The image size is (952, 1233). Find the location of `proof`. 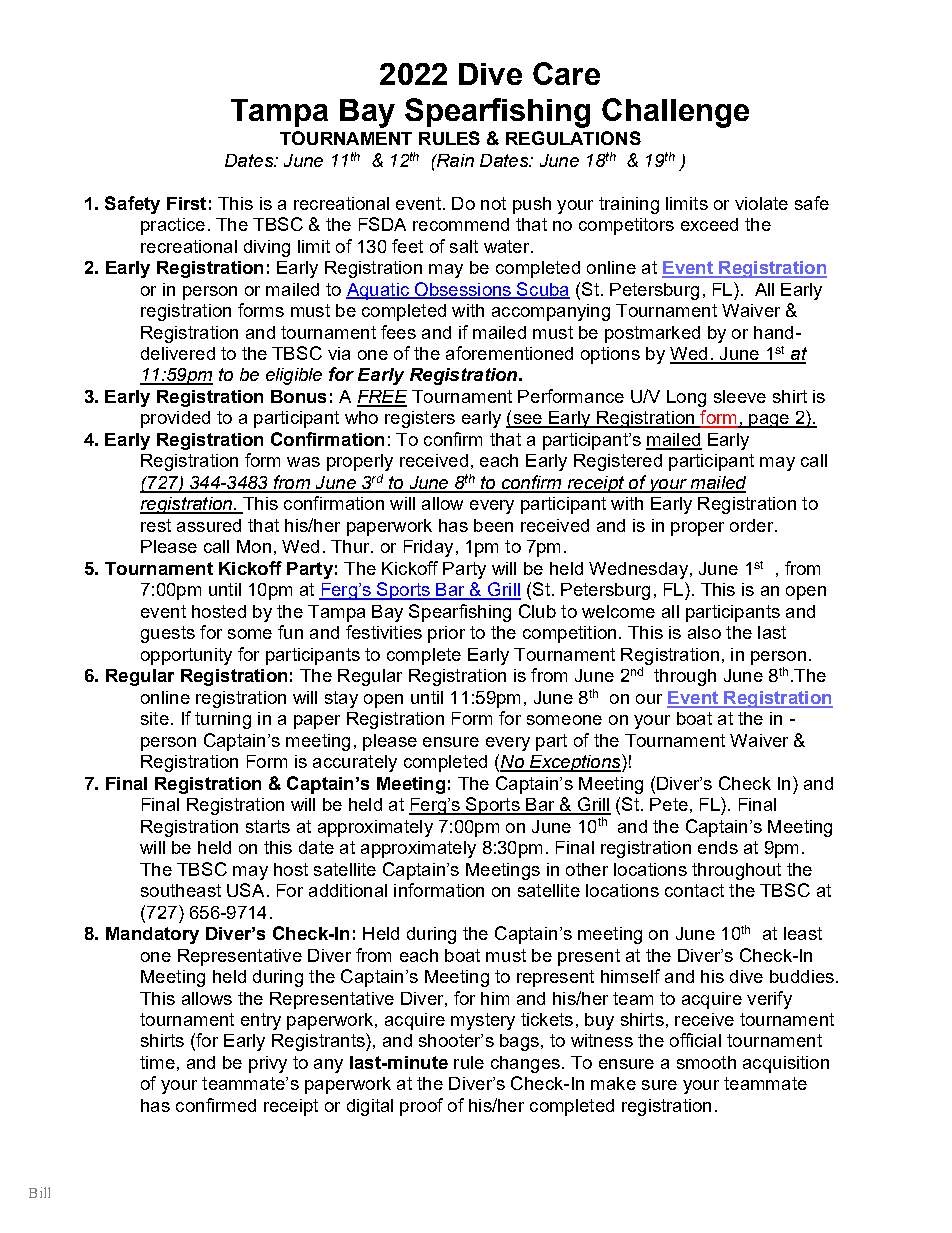

proof is located at coordinates (421, 1107).
